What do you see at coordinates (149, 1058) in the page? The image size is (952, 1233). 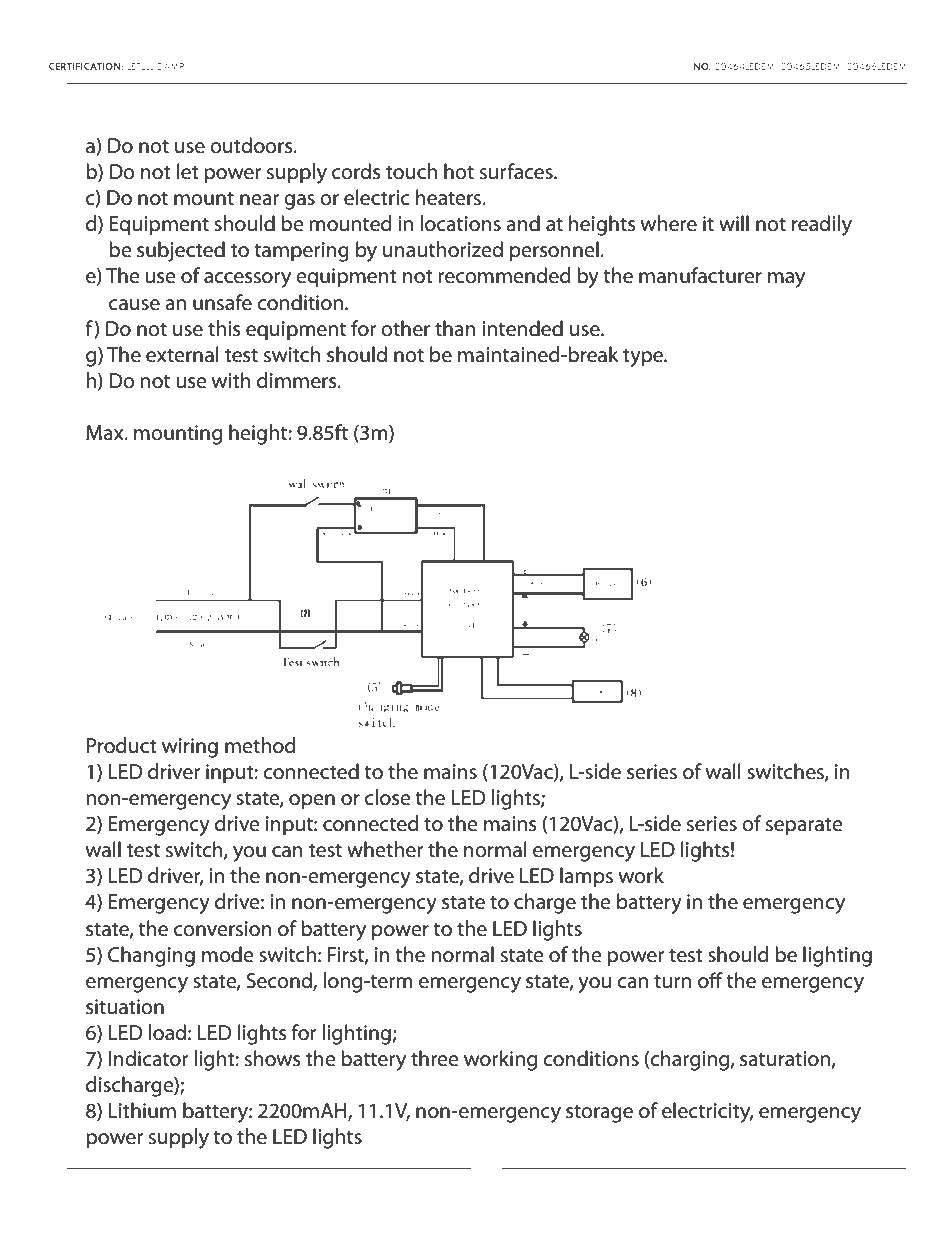 I see `Indicator` at bounding box center [149, 1058].
